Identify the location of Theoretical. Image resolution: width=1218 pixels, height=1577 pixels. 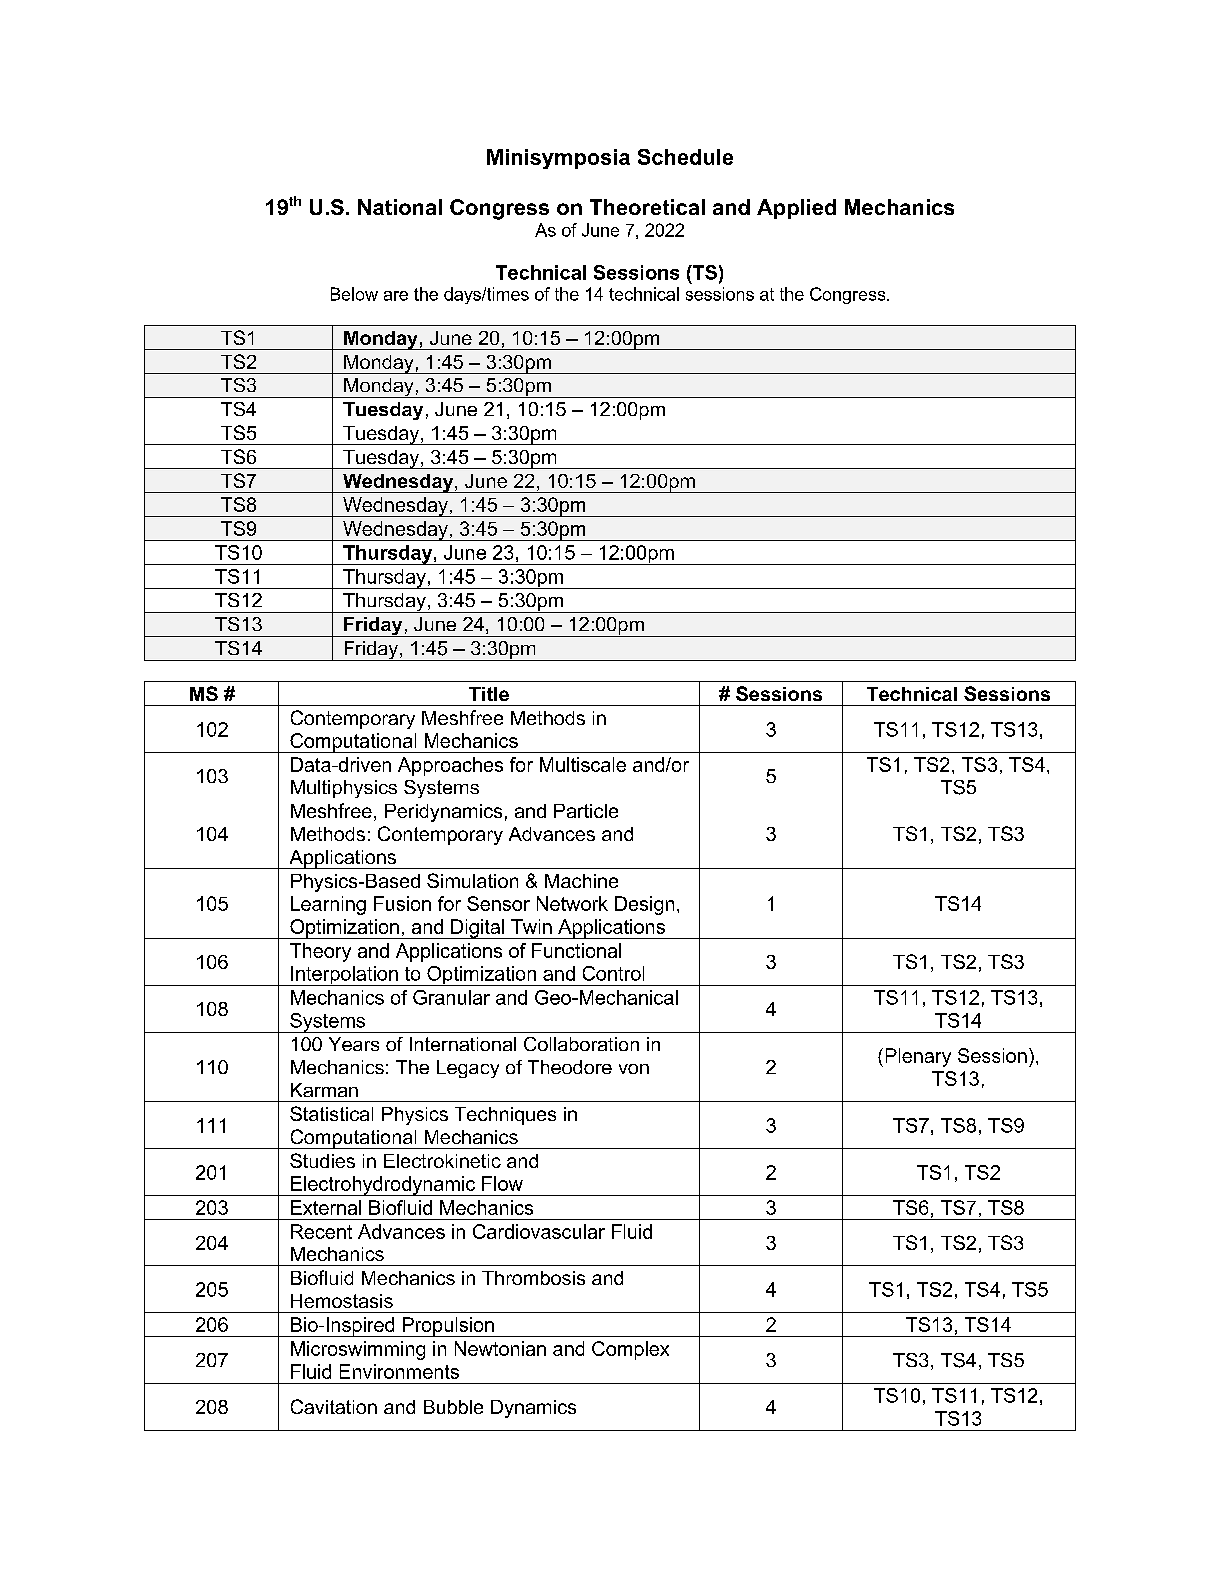
(647, 207).
